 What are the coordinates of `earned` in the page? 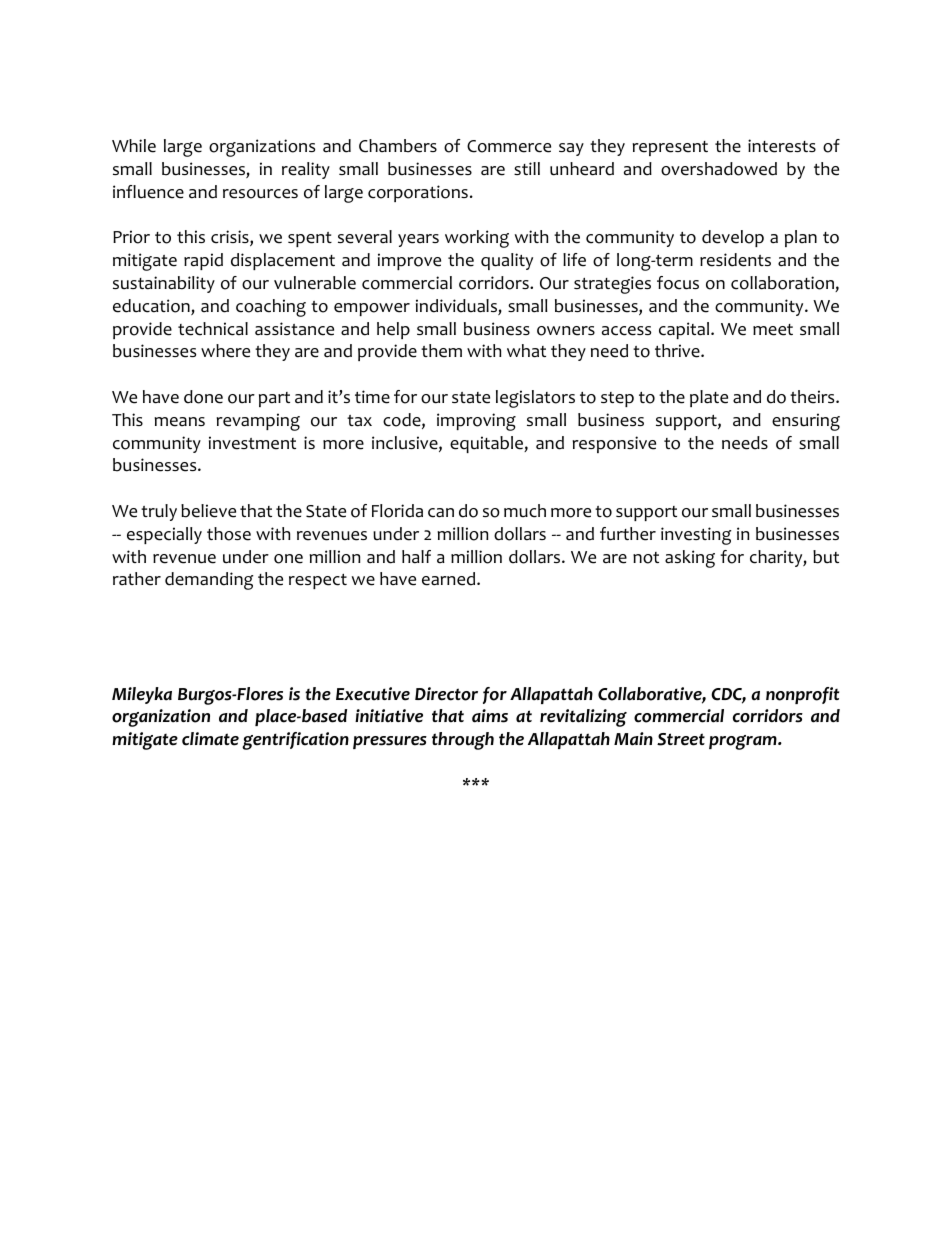 It's located at (450, 579).
